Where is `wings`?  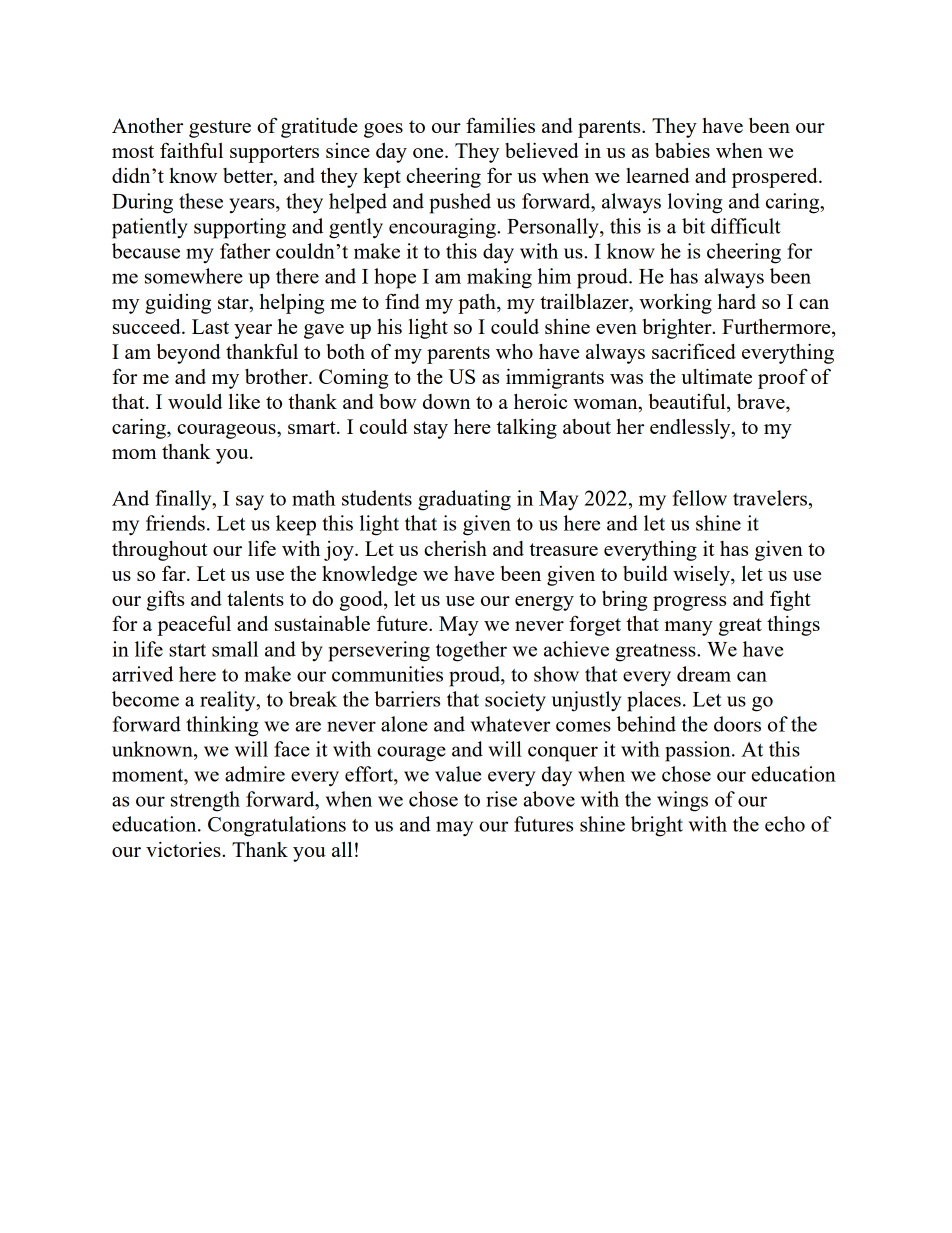
wings is located at coordinates (682, 801).
